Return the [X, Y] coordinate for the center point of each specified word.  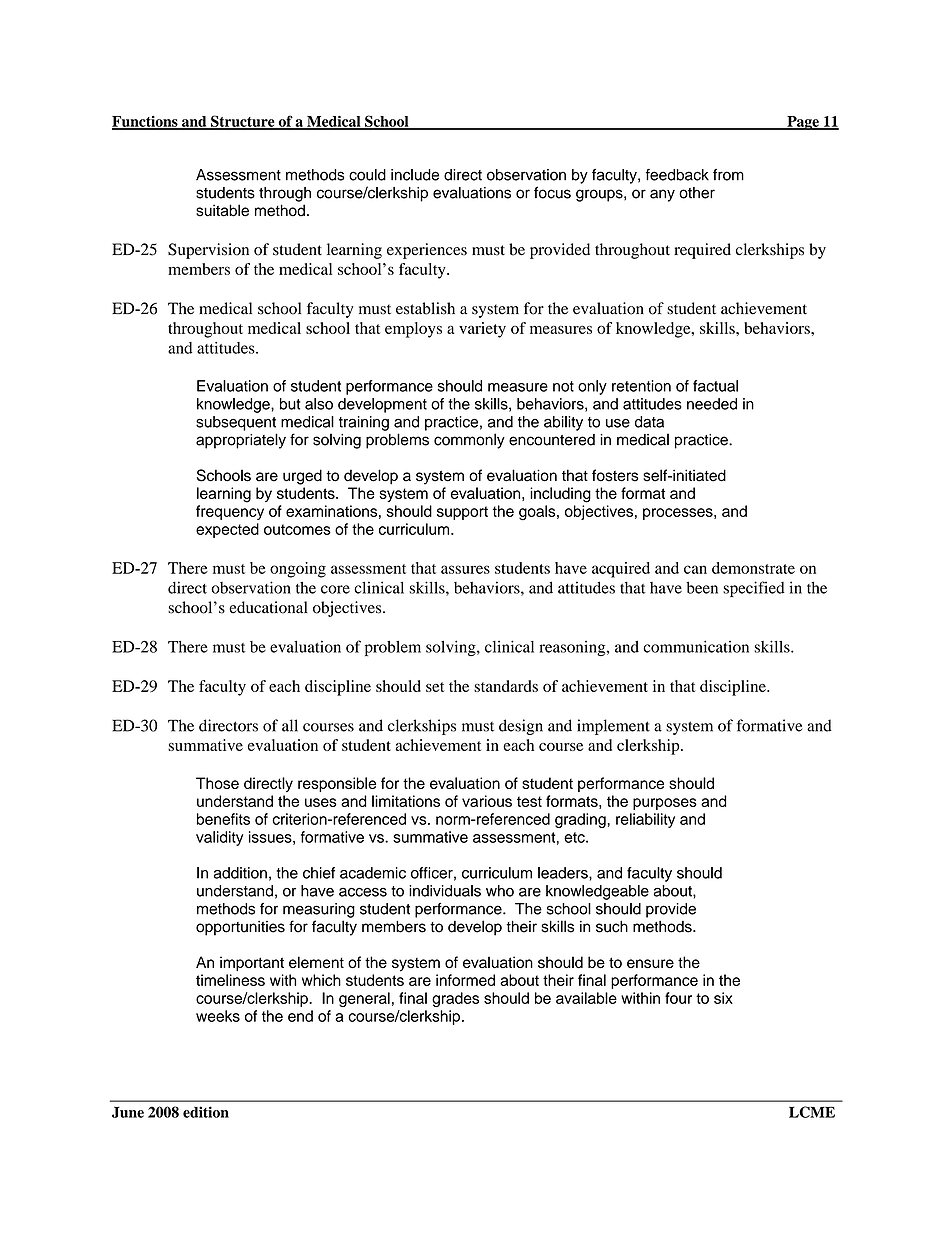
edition [206, 1112]
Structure [243, 122]
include [415, 175]
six [723, 998]
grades [455, 999]
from [728, 175]
